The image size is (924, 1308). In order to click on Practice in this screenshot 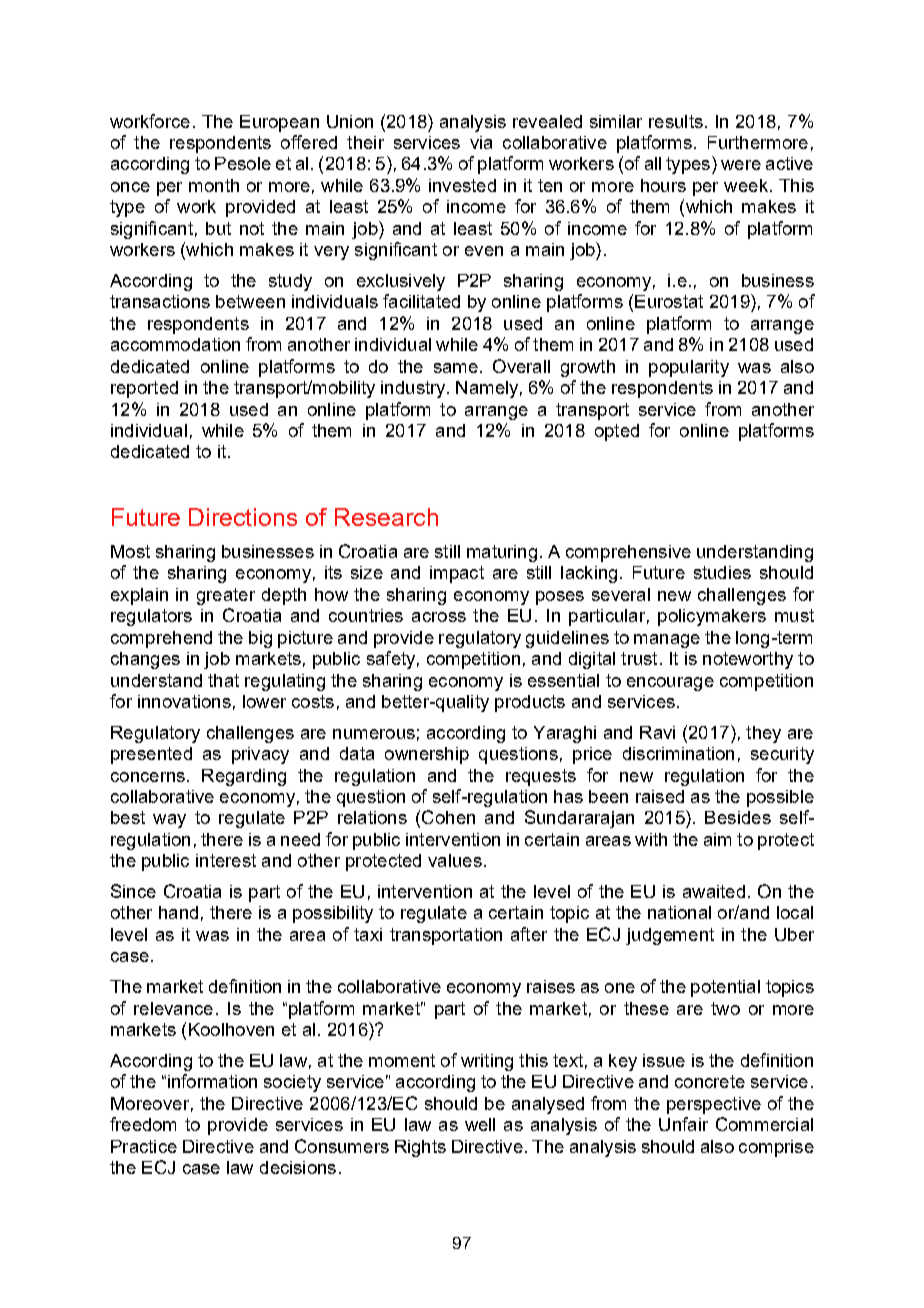, I will do `click(144, 1146)`.
